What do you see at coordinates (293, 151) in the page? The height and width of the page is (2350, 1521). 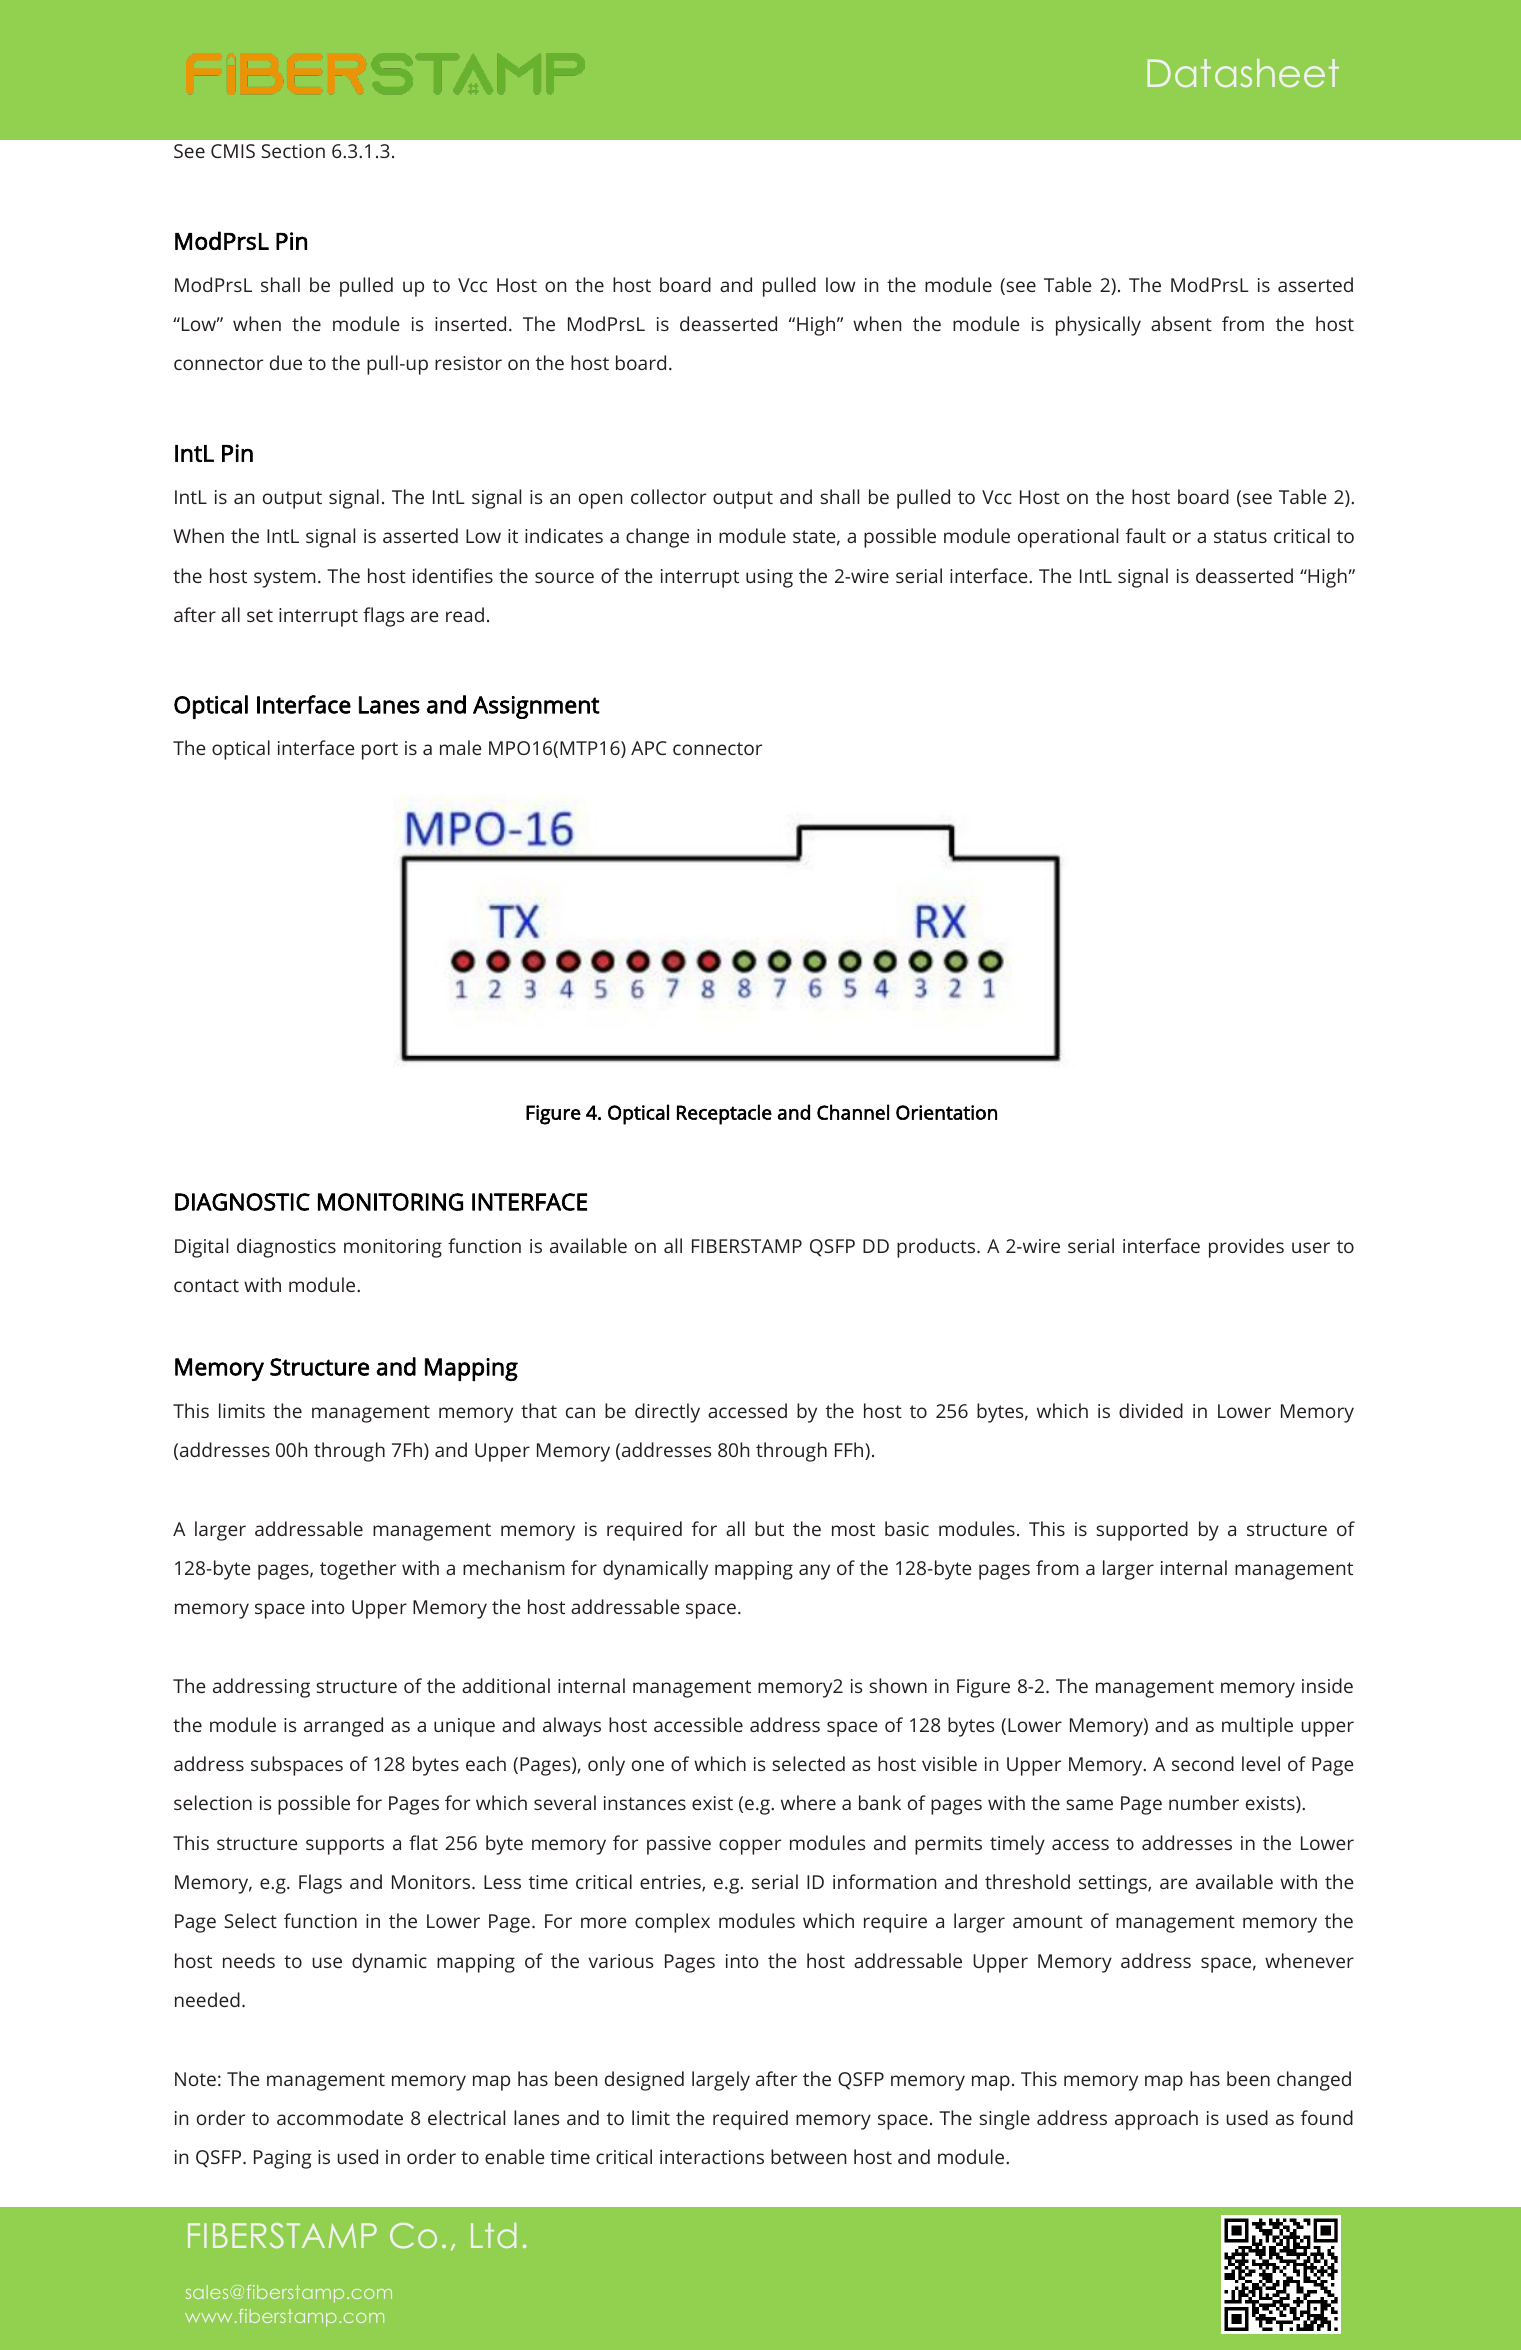 I see `Section` at bounding box center [293, 151].
